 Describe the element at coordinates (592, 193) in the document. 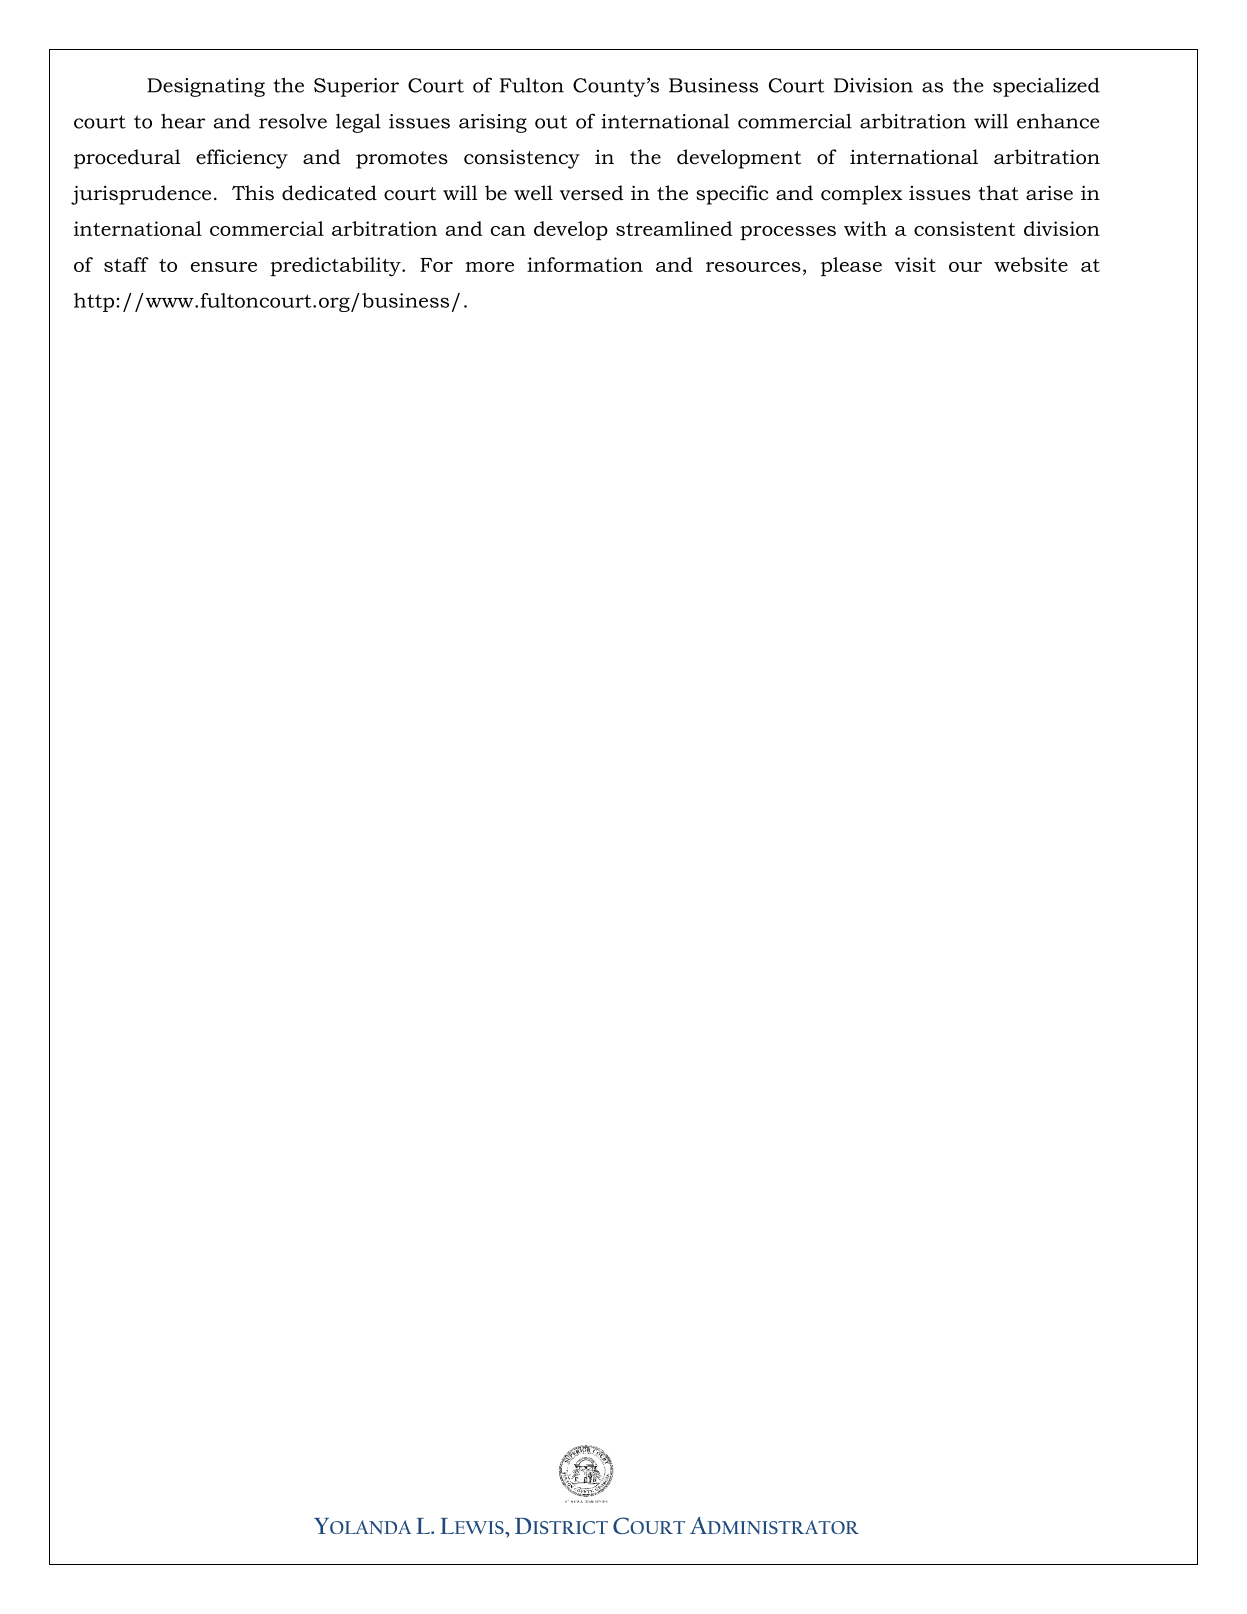

I see `versed` at that location.
